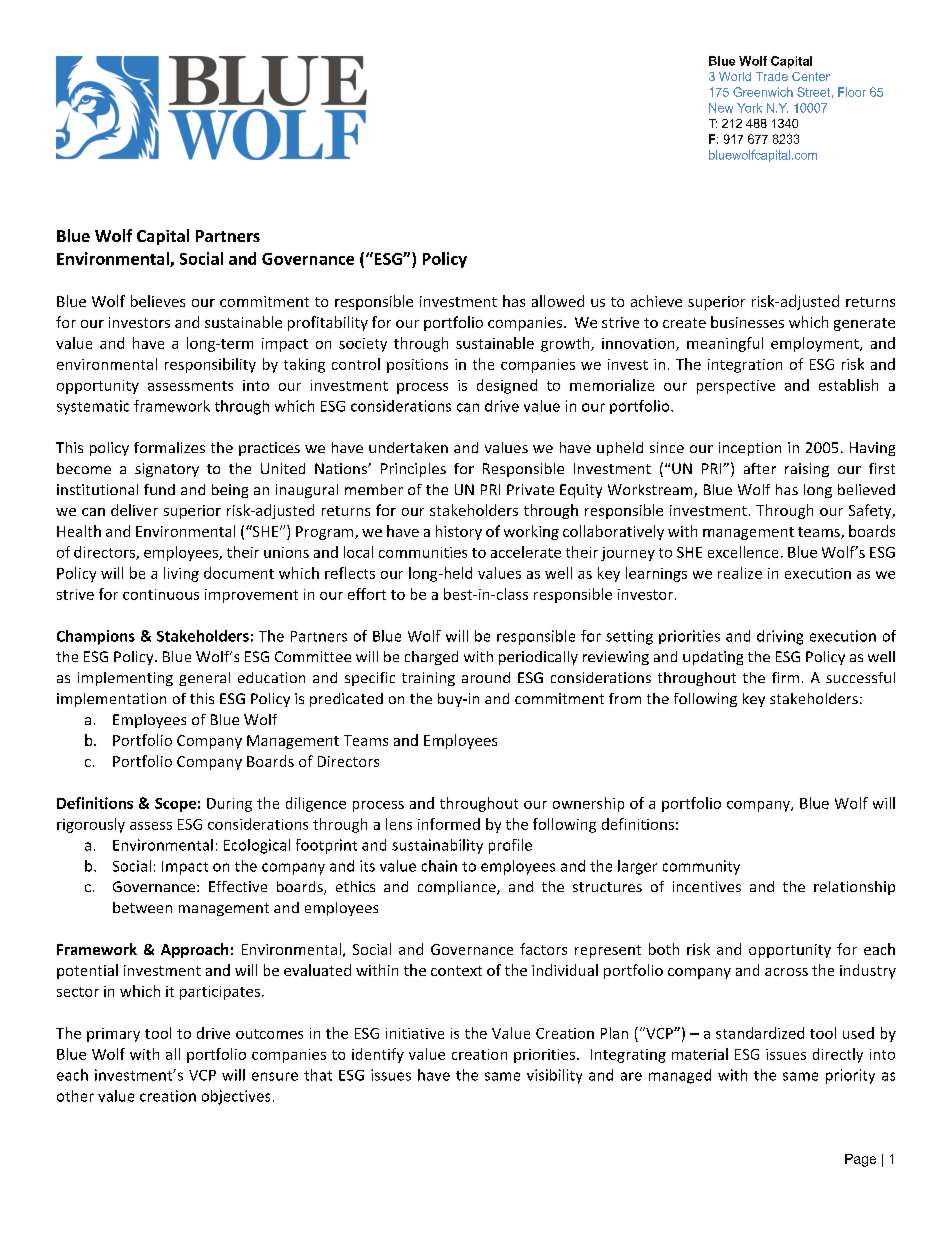 The width and height of the screenshot is (952, 1233). I want to click on informed, so click(449, 824).
